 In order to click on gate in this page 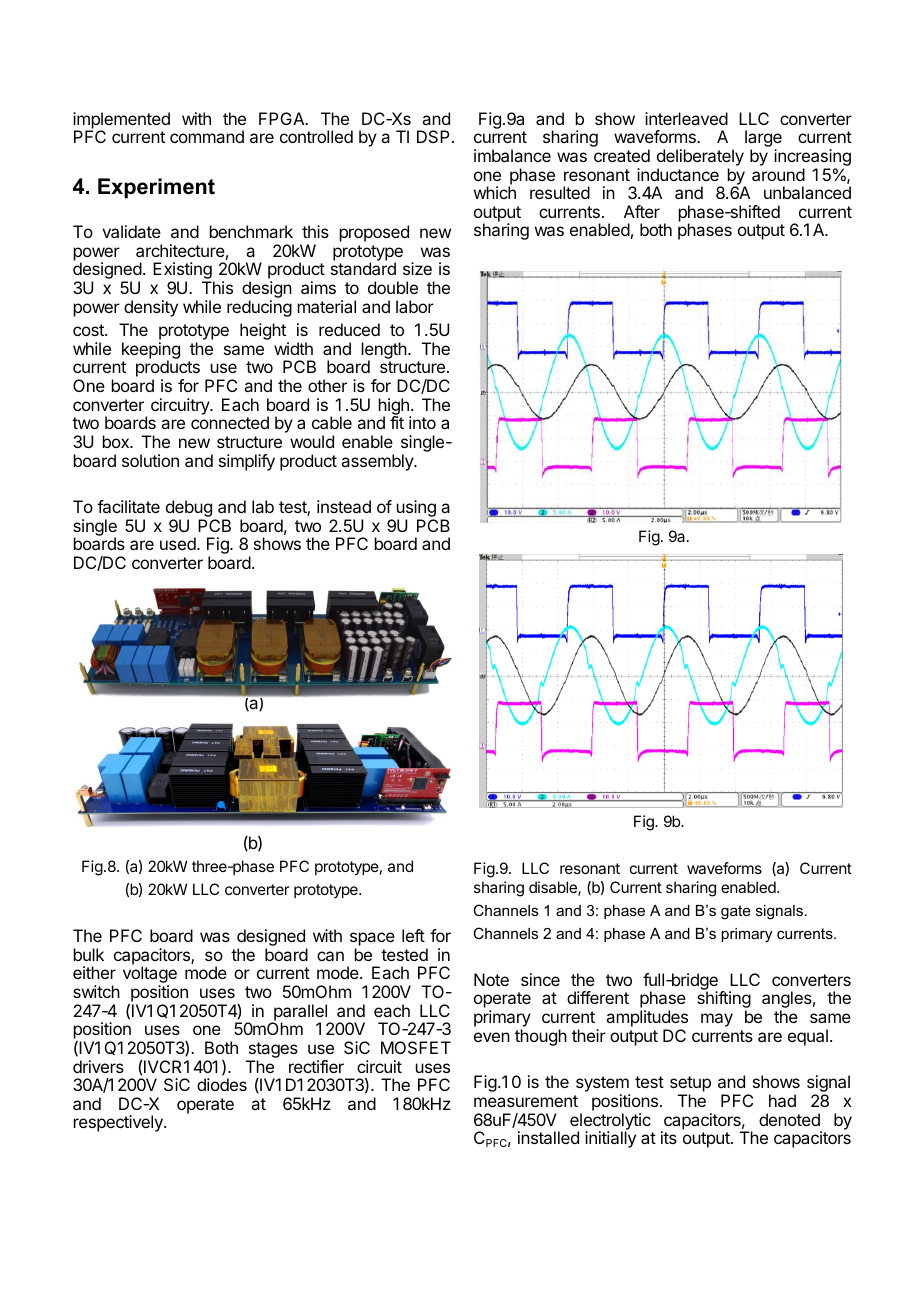, I will do `click(736, 912)`.
